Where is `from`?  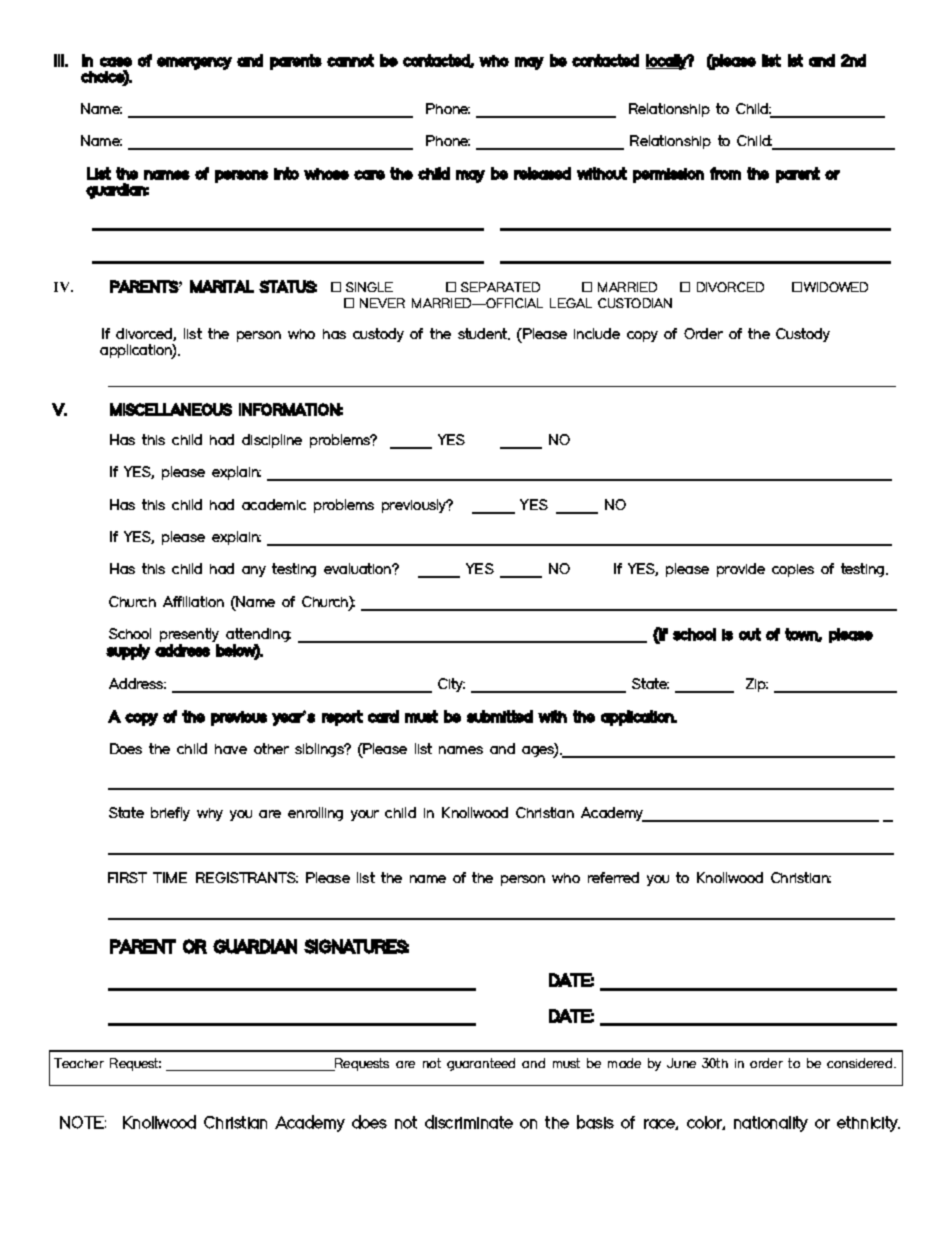 from is located at coordinates (725, 173).
